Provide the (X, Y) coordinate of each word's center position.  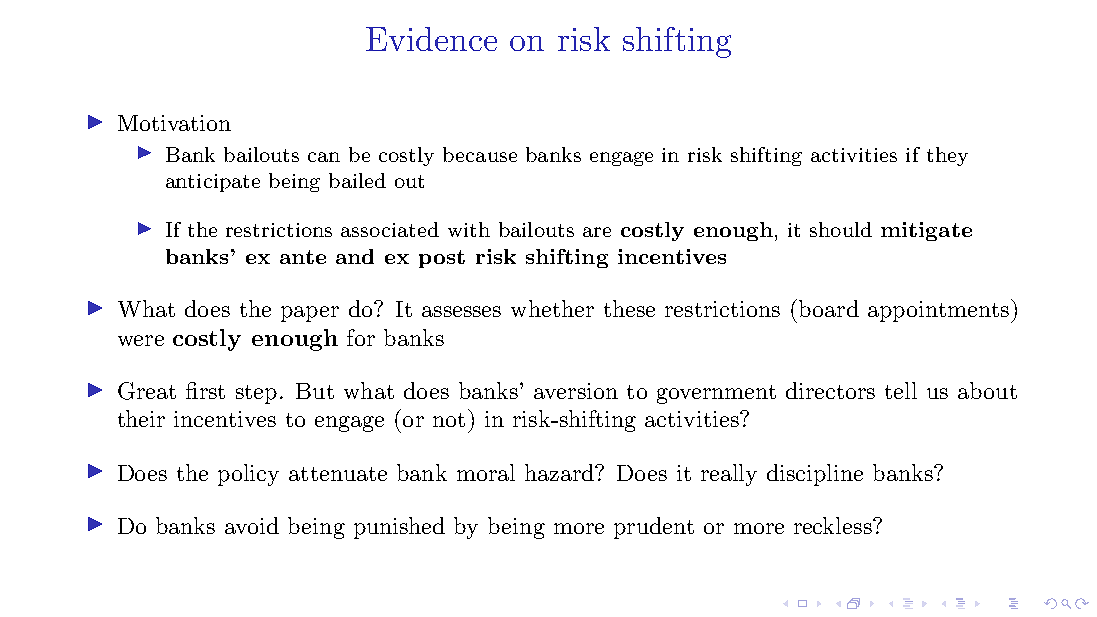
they (947, 156)
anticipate (213, 183)
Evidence (431, 39)
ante (303, 257)
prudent (654, 528)
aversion (576, 391)
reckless (834, 525)
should (841, 229)
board (829, 308)
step (256, 394)
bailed (357, 180)
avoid (252, 525)
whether (552, 308)
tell (901, 390)
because (480, 154)
